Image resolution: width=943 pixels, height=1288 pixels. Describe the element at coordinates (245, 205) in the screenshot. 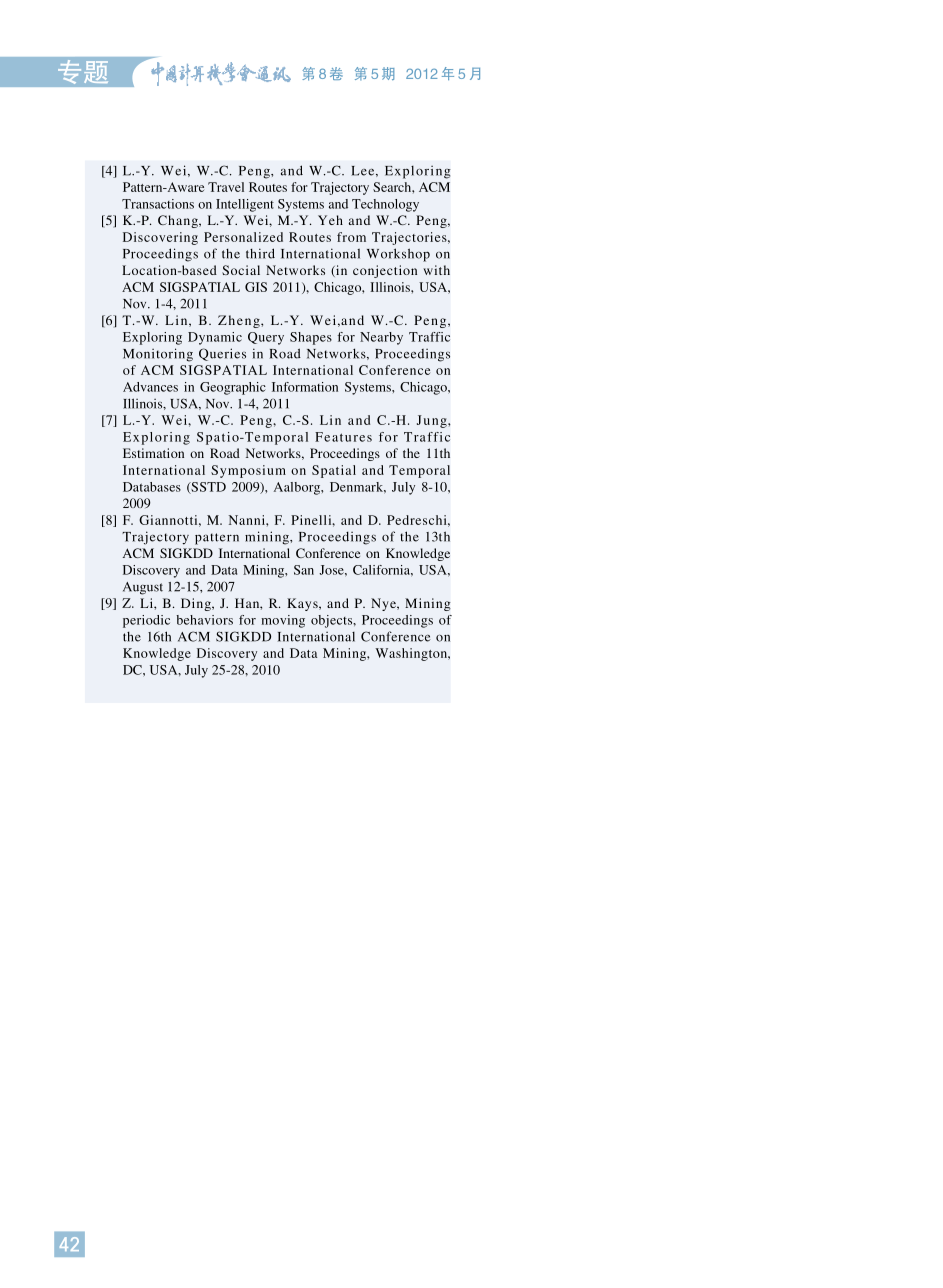

I see `Intelligent` at that location.
